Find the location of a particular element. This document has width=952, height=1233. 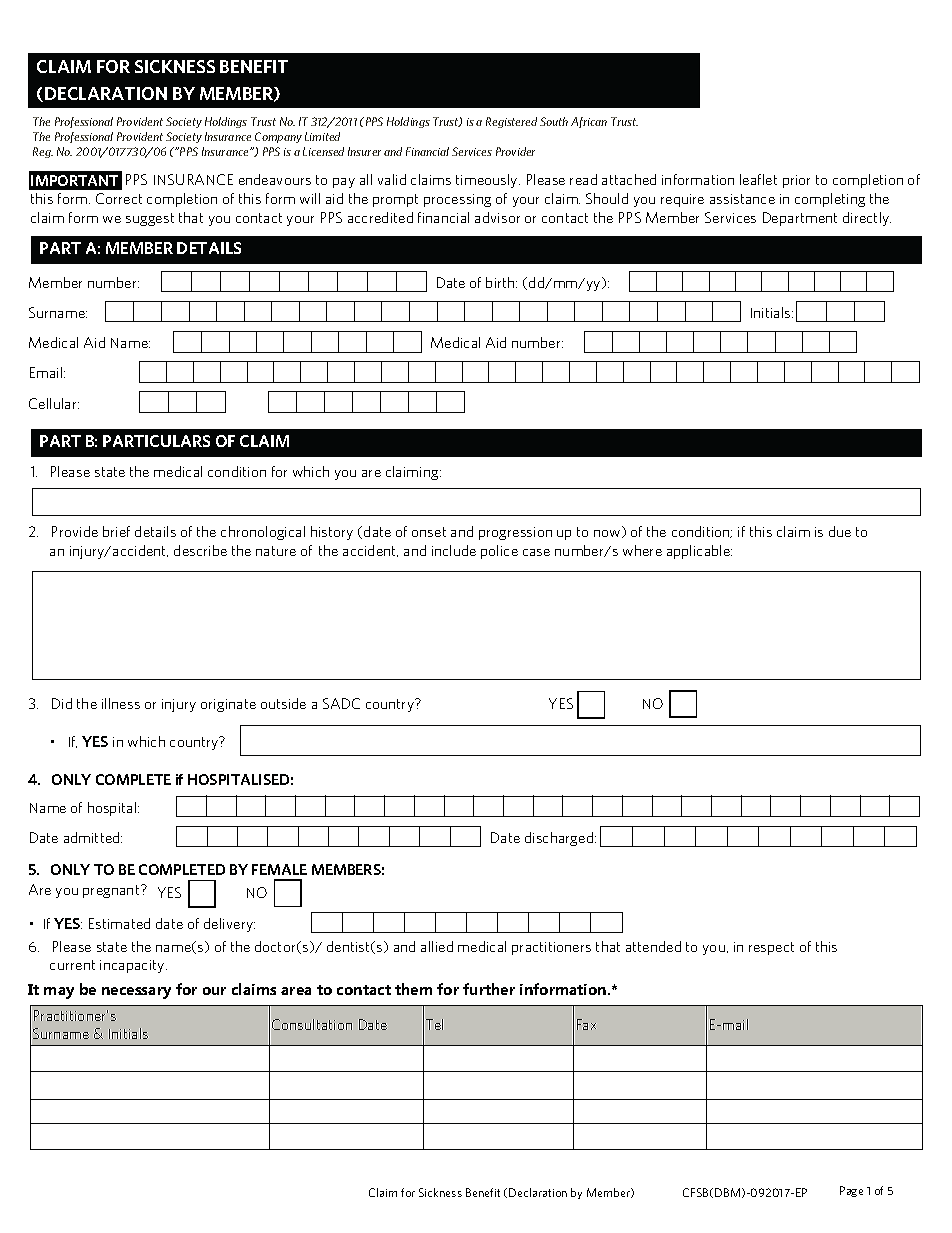

Correct is located at coordinates (119, 198).
